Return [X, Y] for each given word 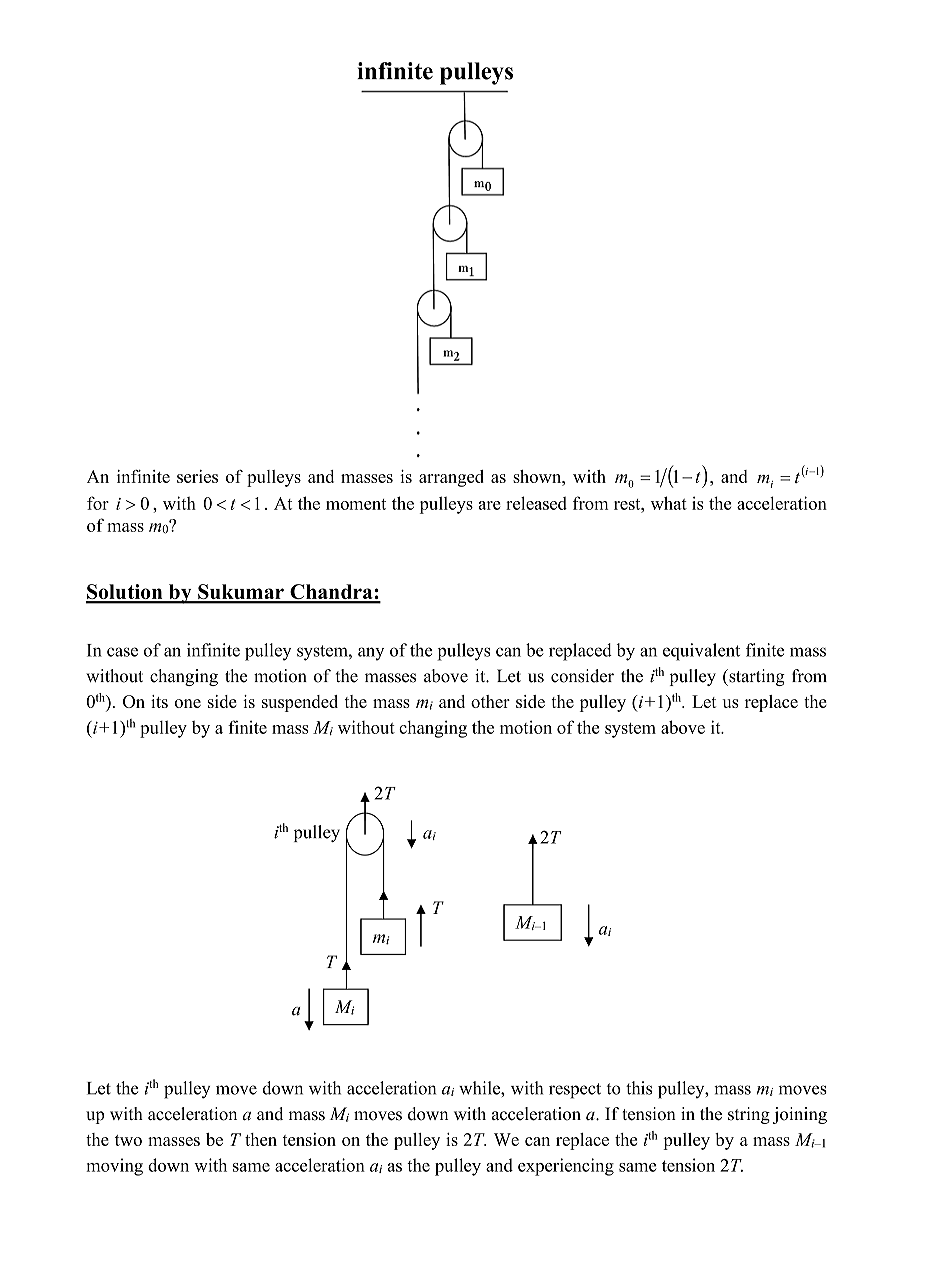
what [669, 503]
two [128, 1140]
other [490, 701]
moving [114, 1167]
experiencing [566, 1167]
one [188, 703]
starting [756, 677]
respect [575, 1091]
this [639, 1088]
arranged [451, 478]
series [197, 476]
